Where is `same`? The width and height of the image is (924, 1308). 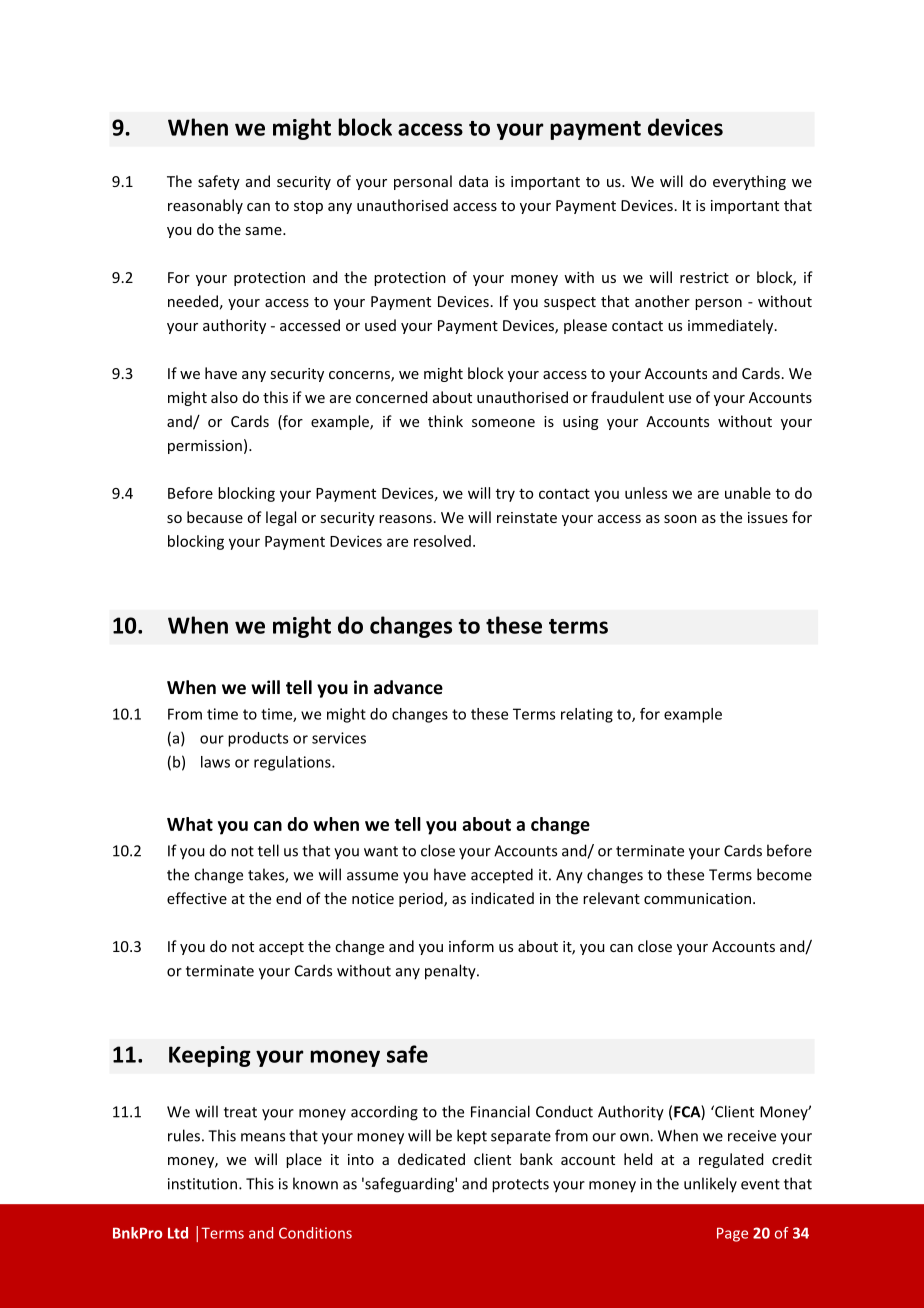
same is located at coordinates (264, 231).
